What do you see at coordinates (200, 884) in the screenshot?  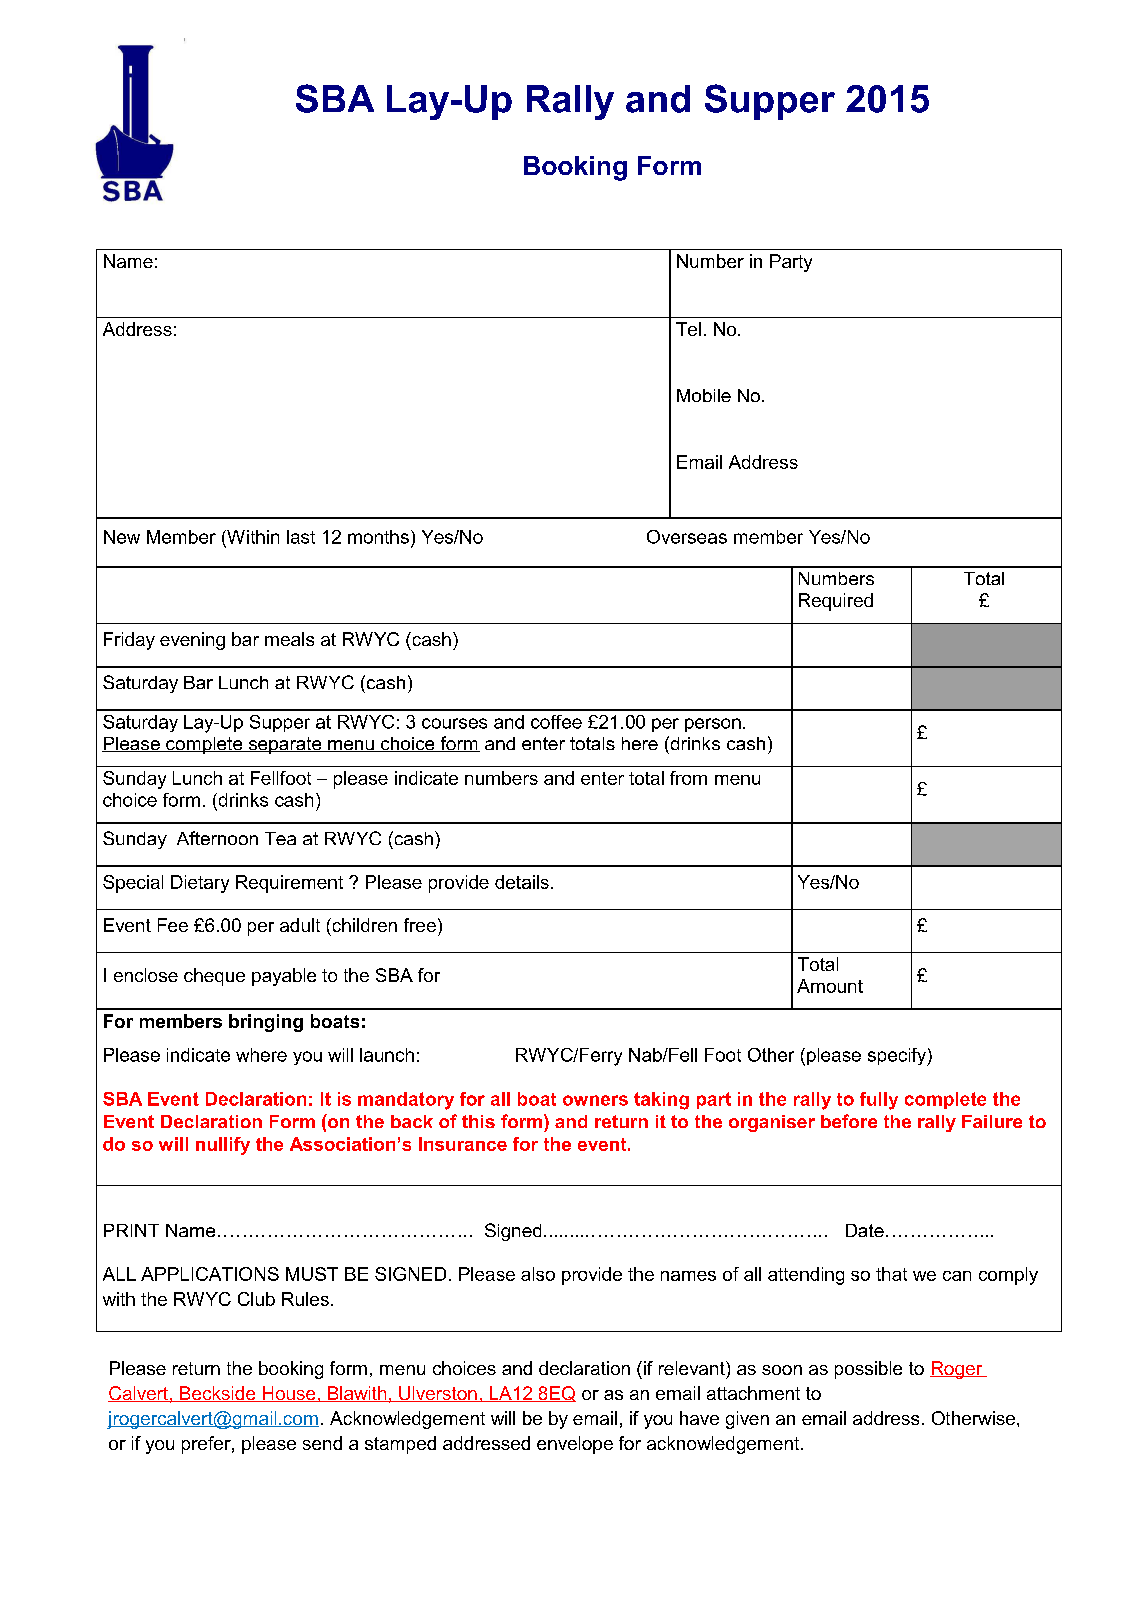 I see `Dietary` at bounding box center [200, 884].
